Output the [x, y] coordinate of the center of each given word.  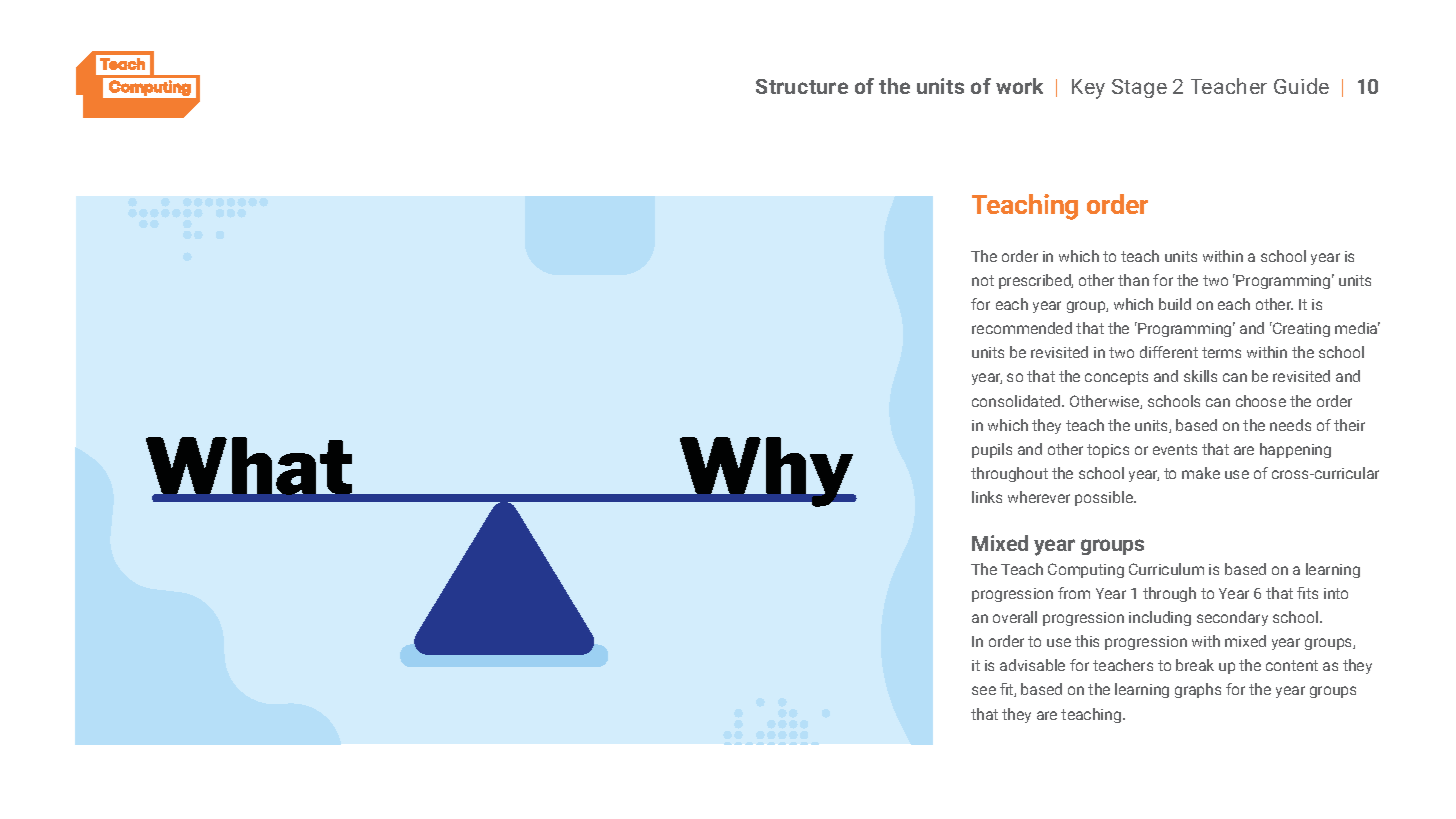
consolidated [1017, 401]
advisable [1032, 665]
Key [1088, 89]
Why [767, 472]
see [984, 690]
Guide [1301, 86]
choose [1261, 401]
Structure [802, 86]
